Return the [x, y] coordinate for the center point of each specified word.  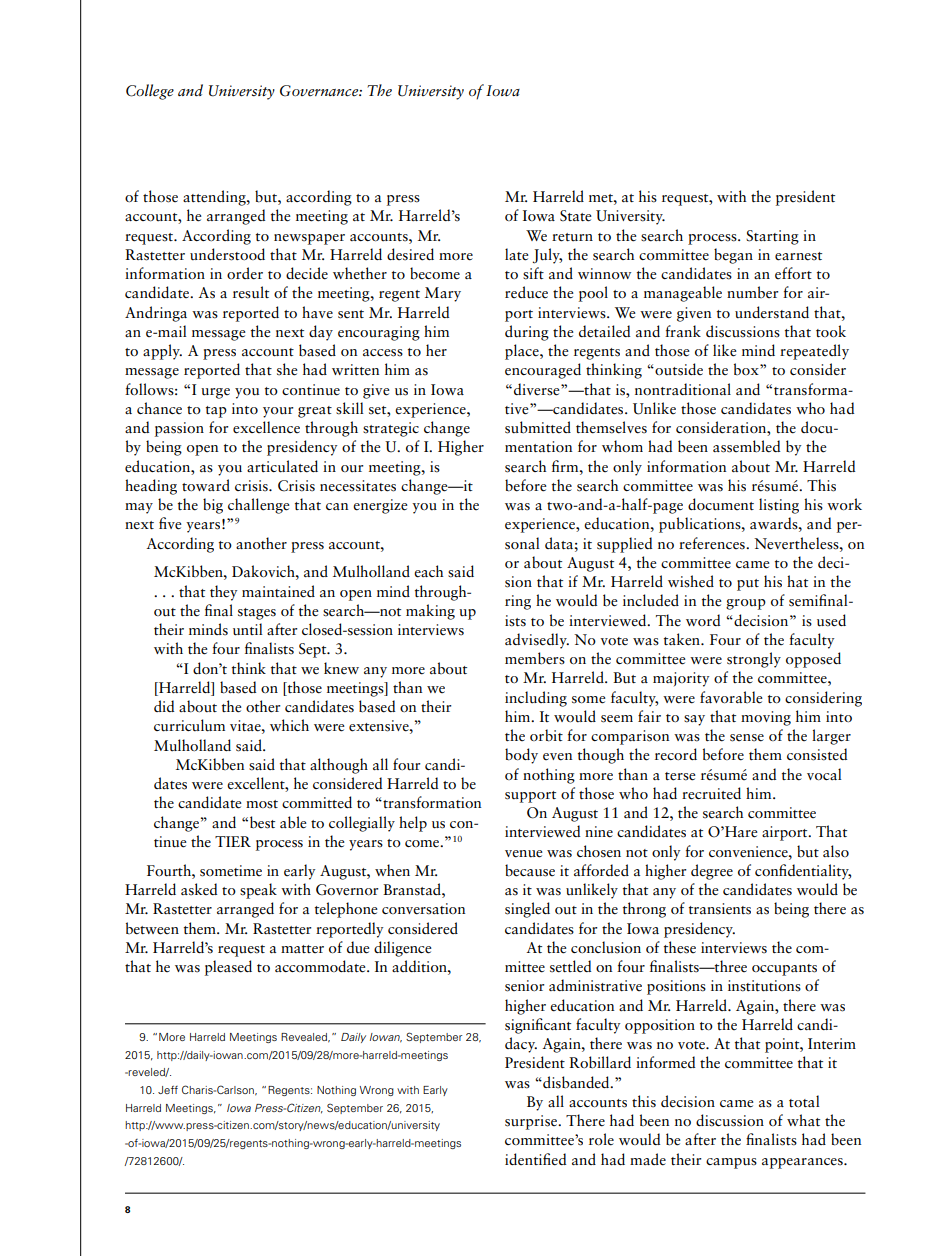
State [576, 216]
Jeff [168, 1090]
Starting [772, 237]
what [803, 1120]
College [150, 92]
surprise [532, 1122]
